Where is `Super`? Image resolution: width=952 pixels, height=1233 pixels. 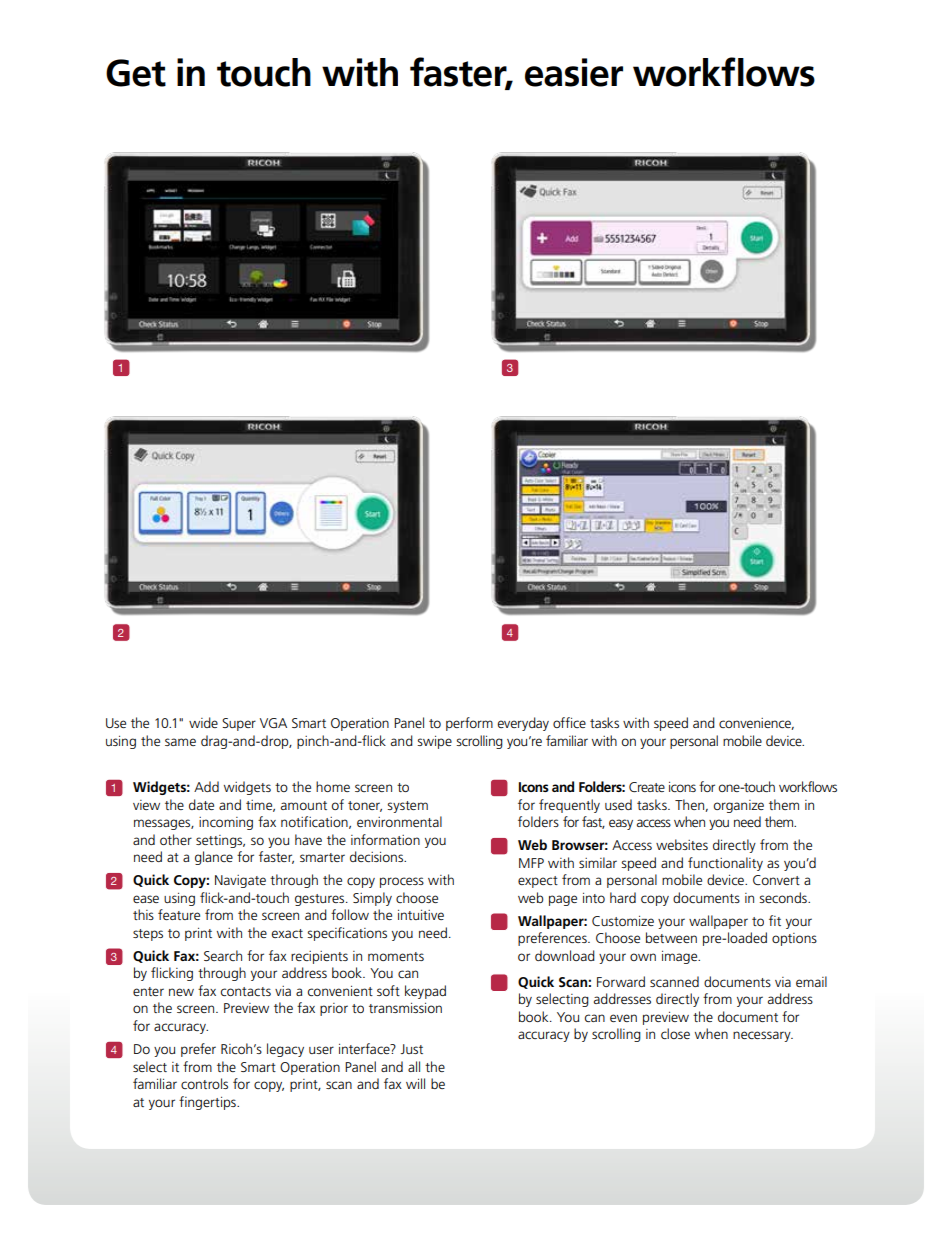 Super is located at coordinates (239, 724).
